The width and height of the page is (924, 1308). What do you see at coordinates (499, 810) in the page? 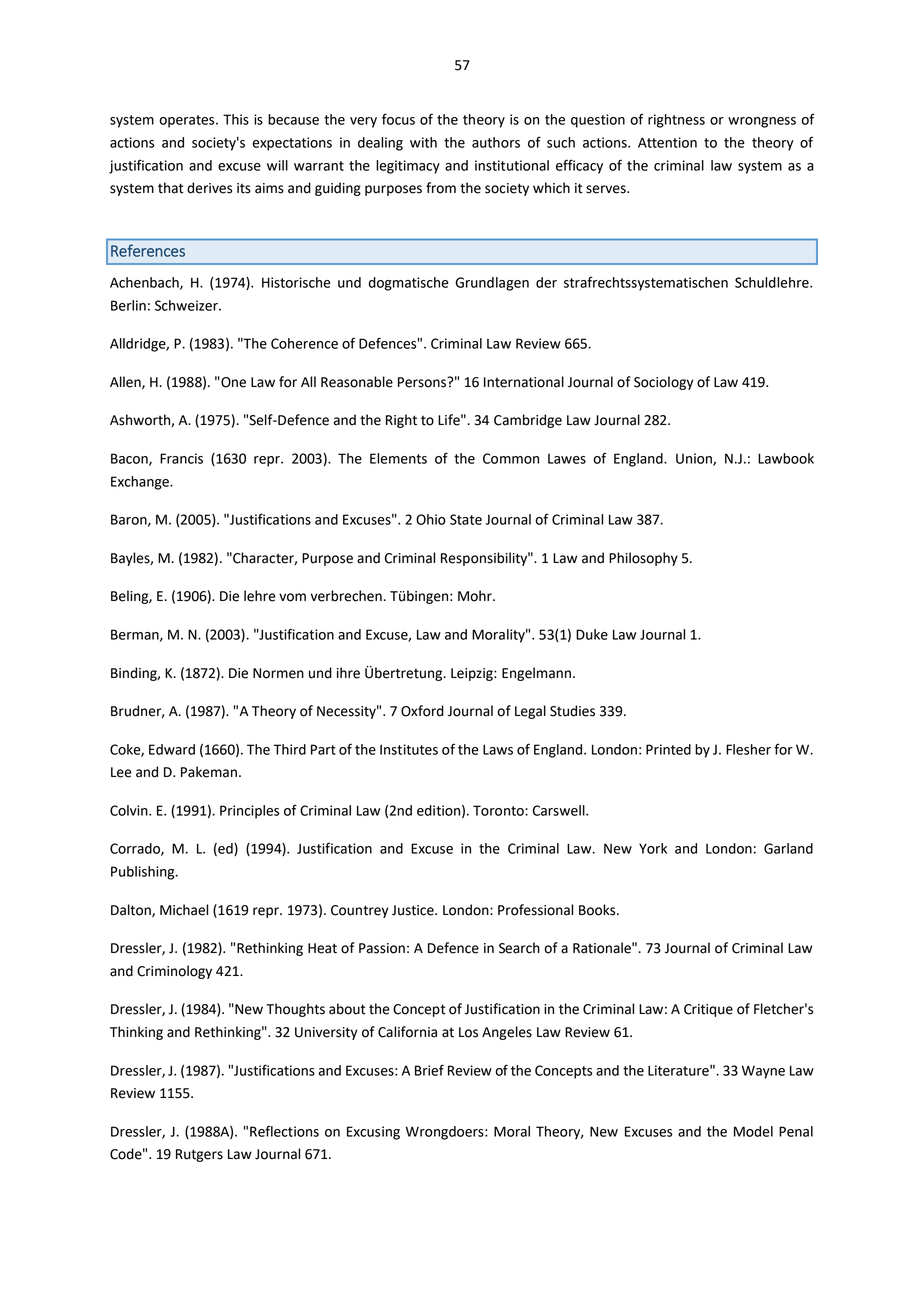
I see `Toronto` at bounding box center [499, 810].
